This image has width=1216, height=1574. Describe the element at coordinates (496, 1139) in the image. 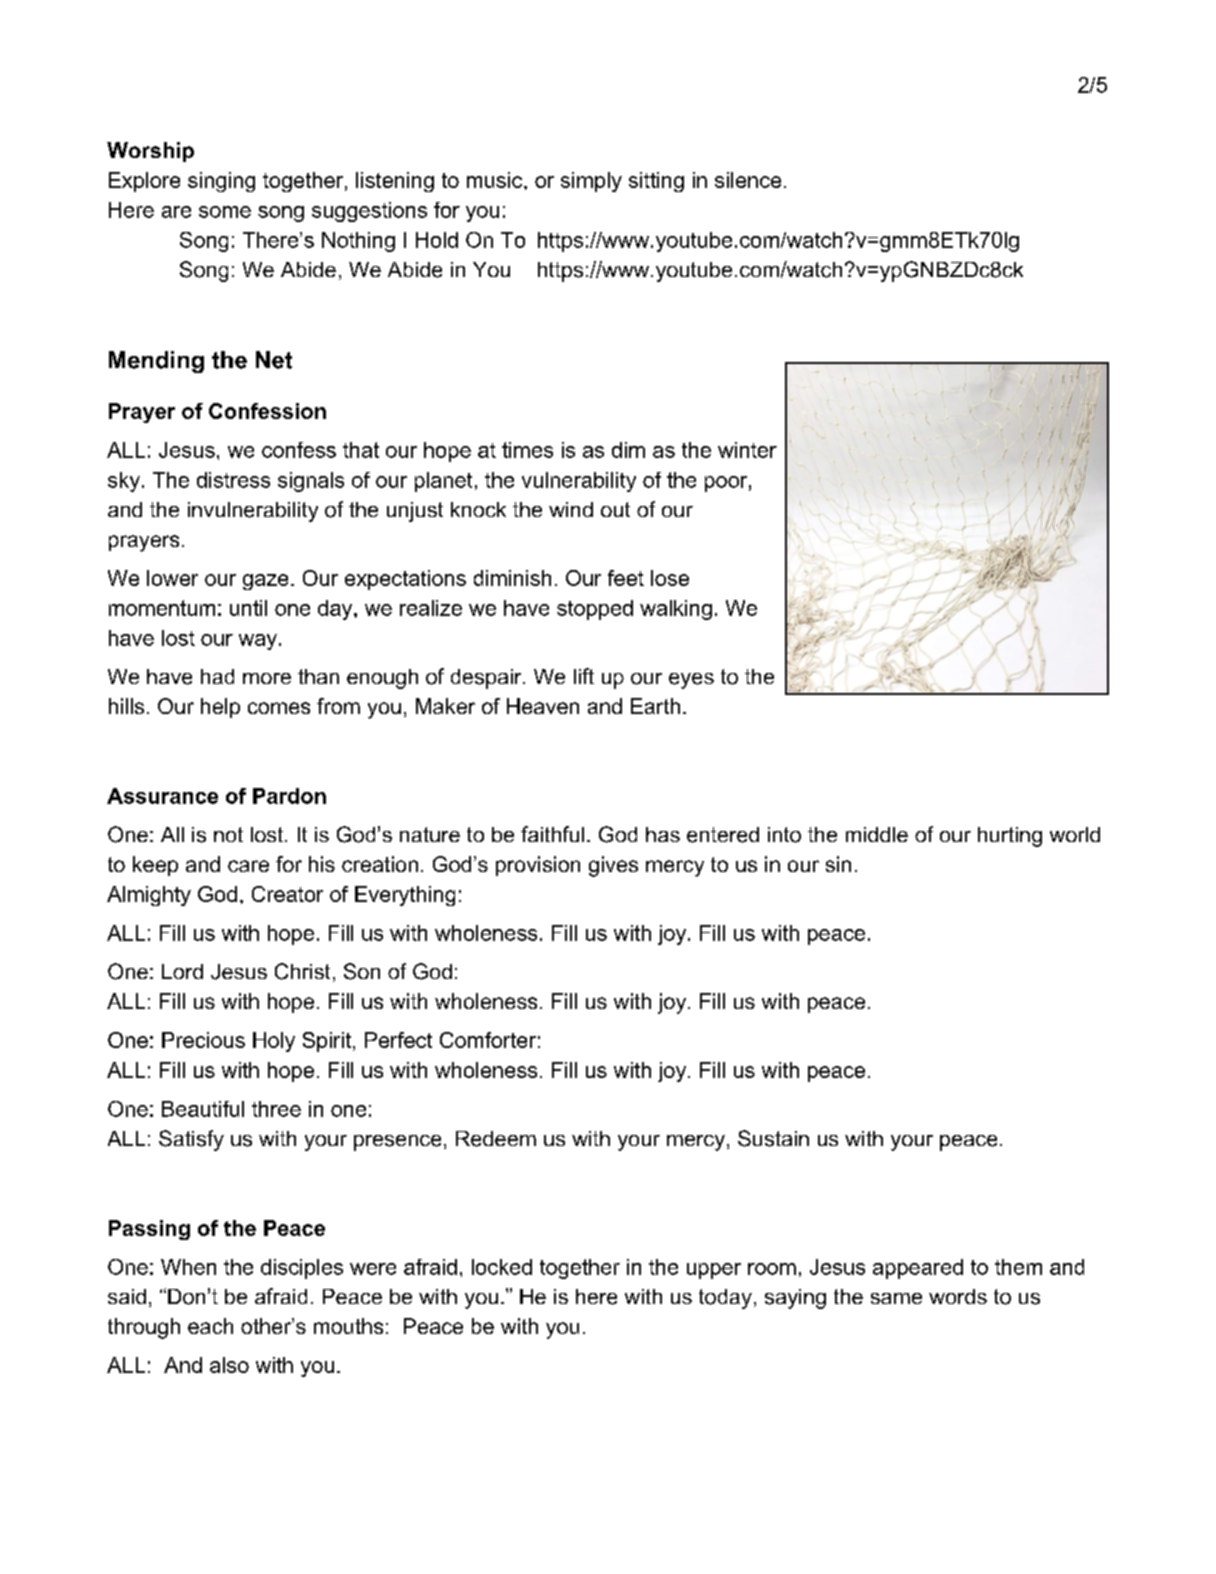

I see `Redeem` at that location.
